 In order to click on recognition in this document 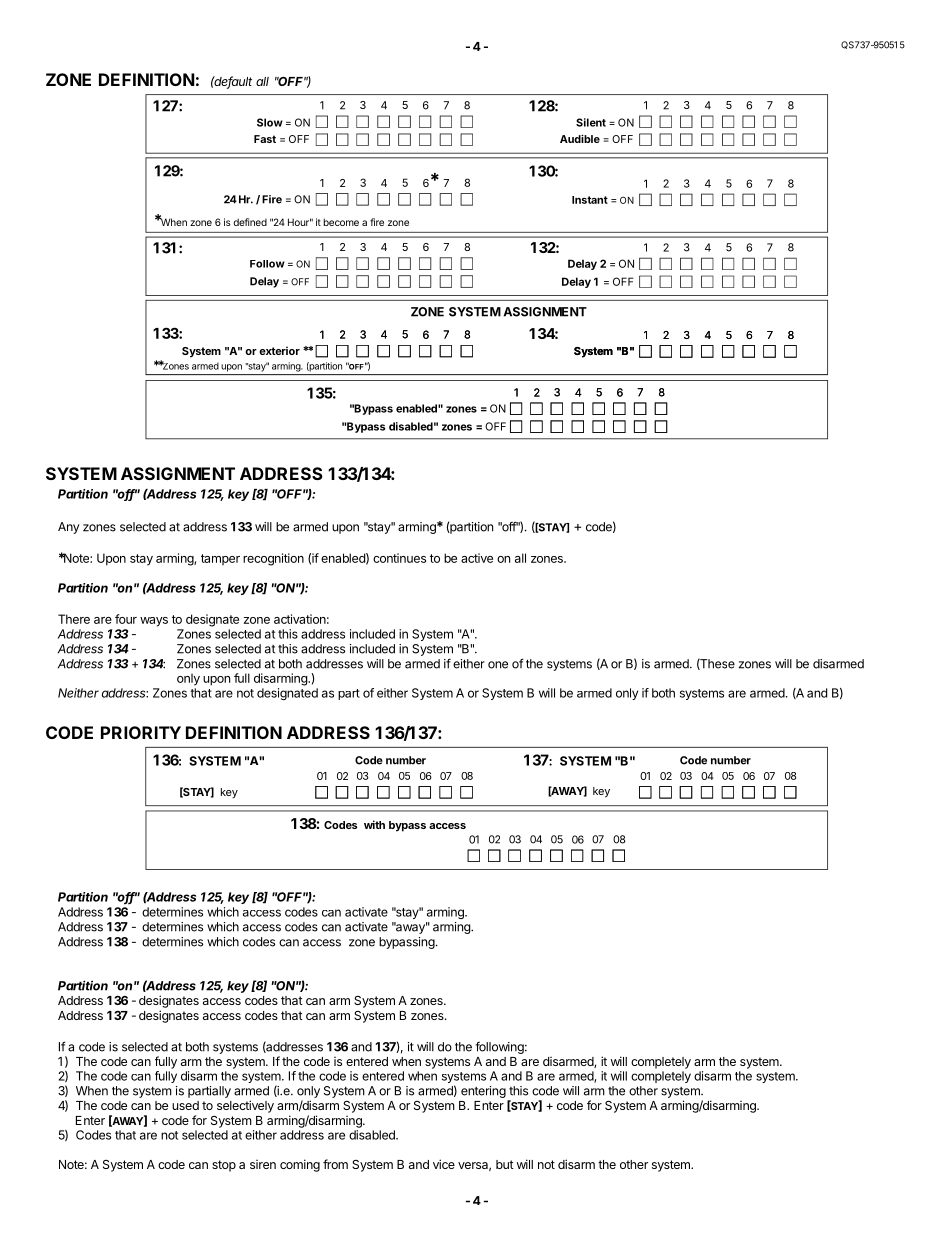, I will do `click(273, 559)`.
